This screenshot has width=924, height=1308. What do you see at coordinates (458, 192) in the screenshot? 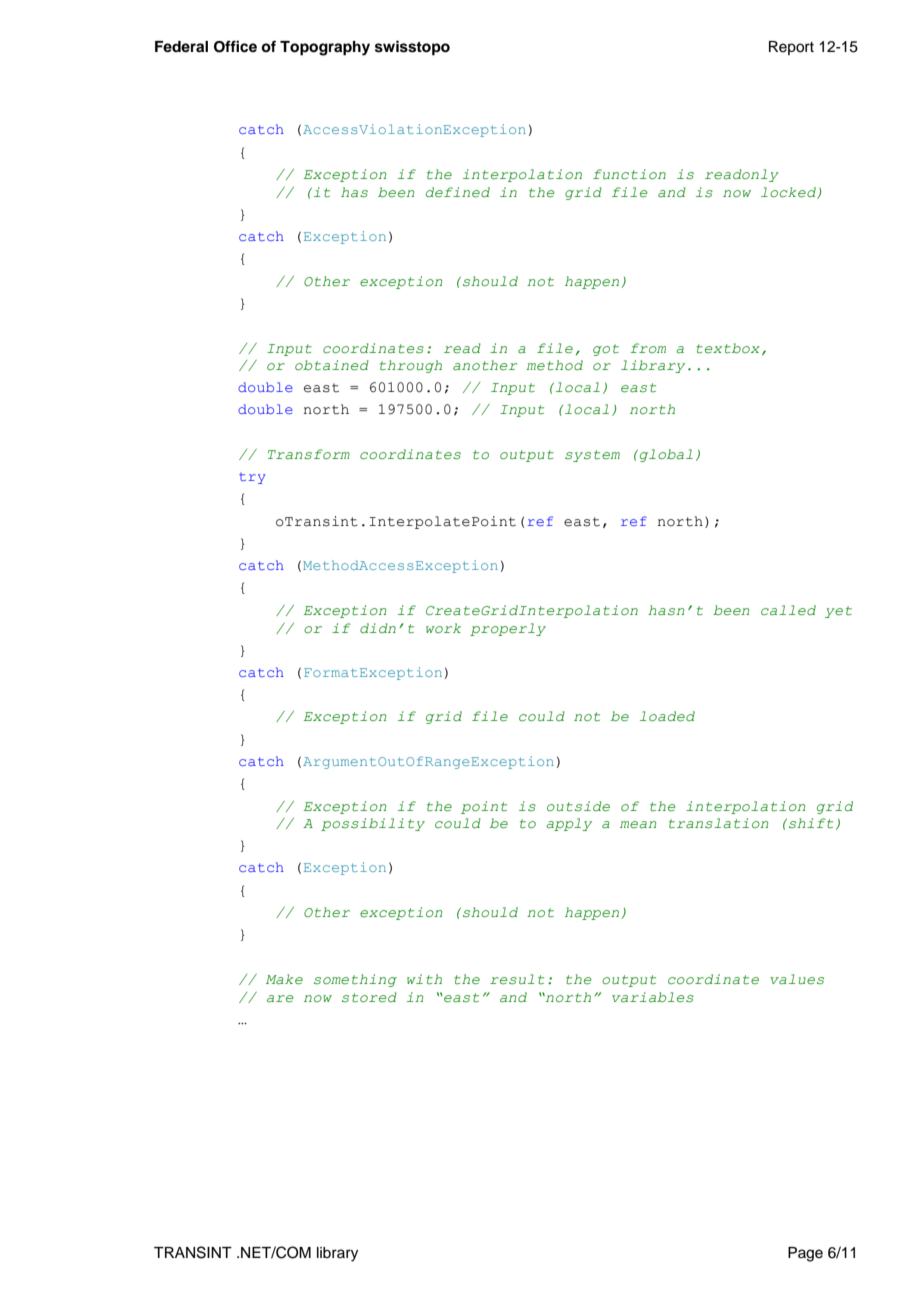
I see `defined` at bounding box center [458, 192].
